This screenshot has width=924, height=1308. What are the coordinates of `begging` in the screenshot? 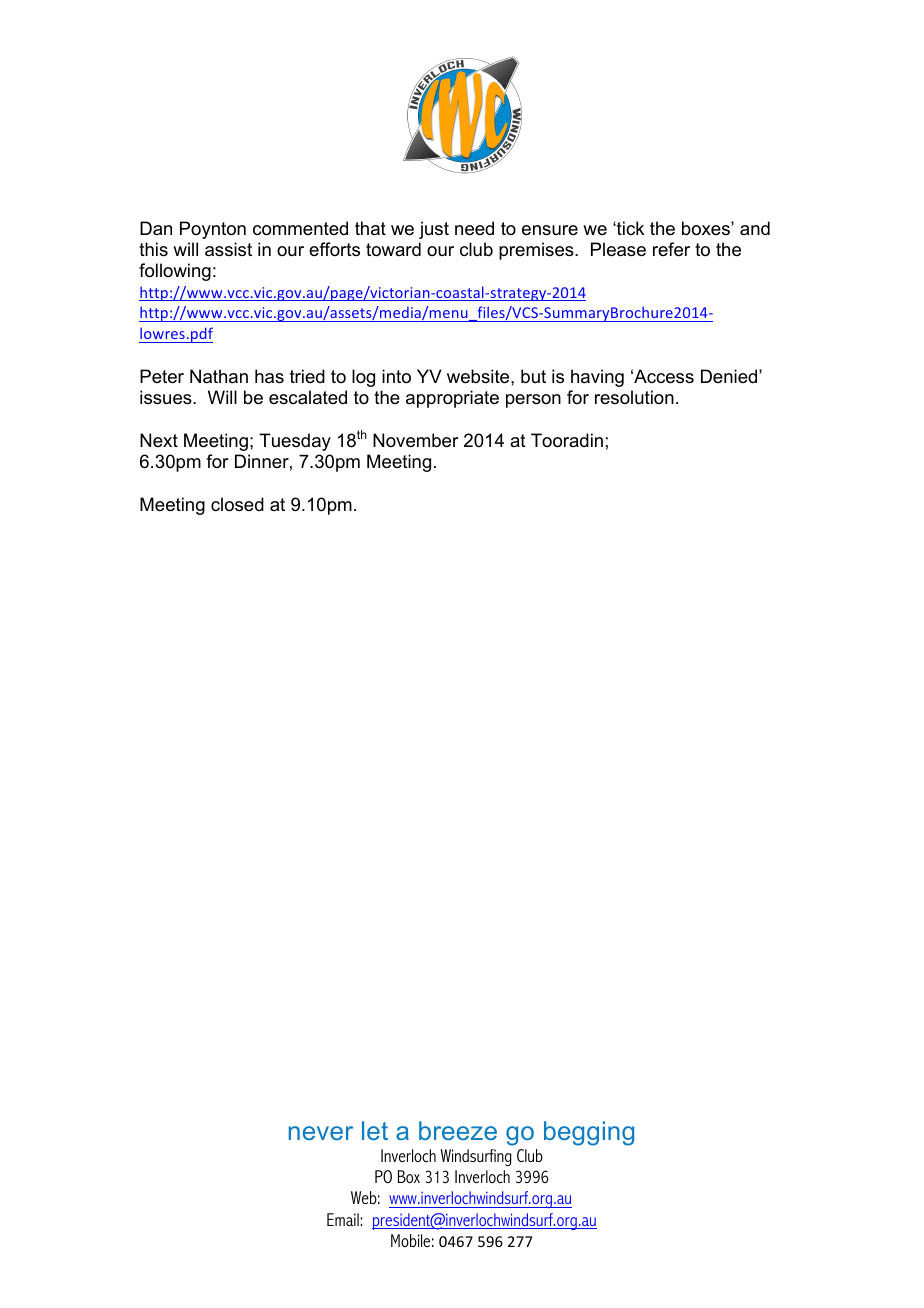 It's located at (589, 1133).
